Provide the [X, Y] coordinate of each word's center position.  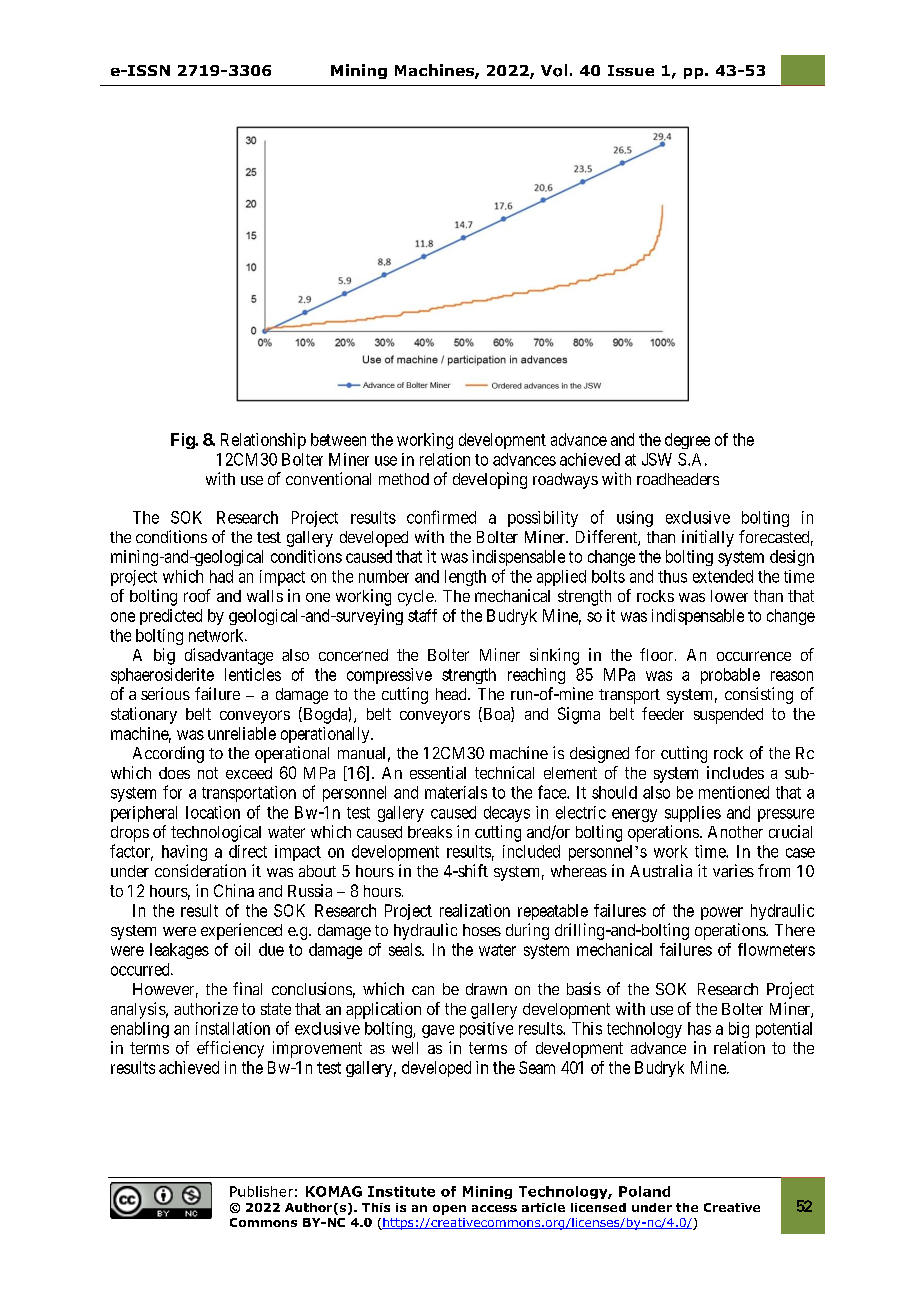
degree [687, 441]
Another [735, 832]
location [213, 812]
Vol [554, 70]
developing [490, 480]
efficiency [230, 1049]
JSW [657, 459]
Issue [631, 70]
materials [456, 792]
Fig [183, 441]
